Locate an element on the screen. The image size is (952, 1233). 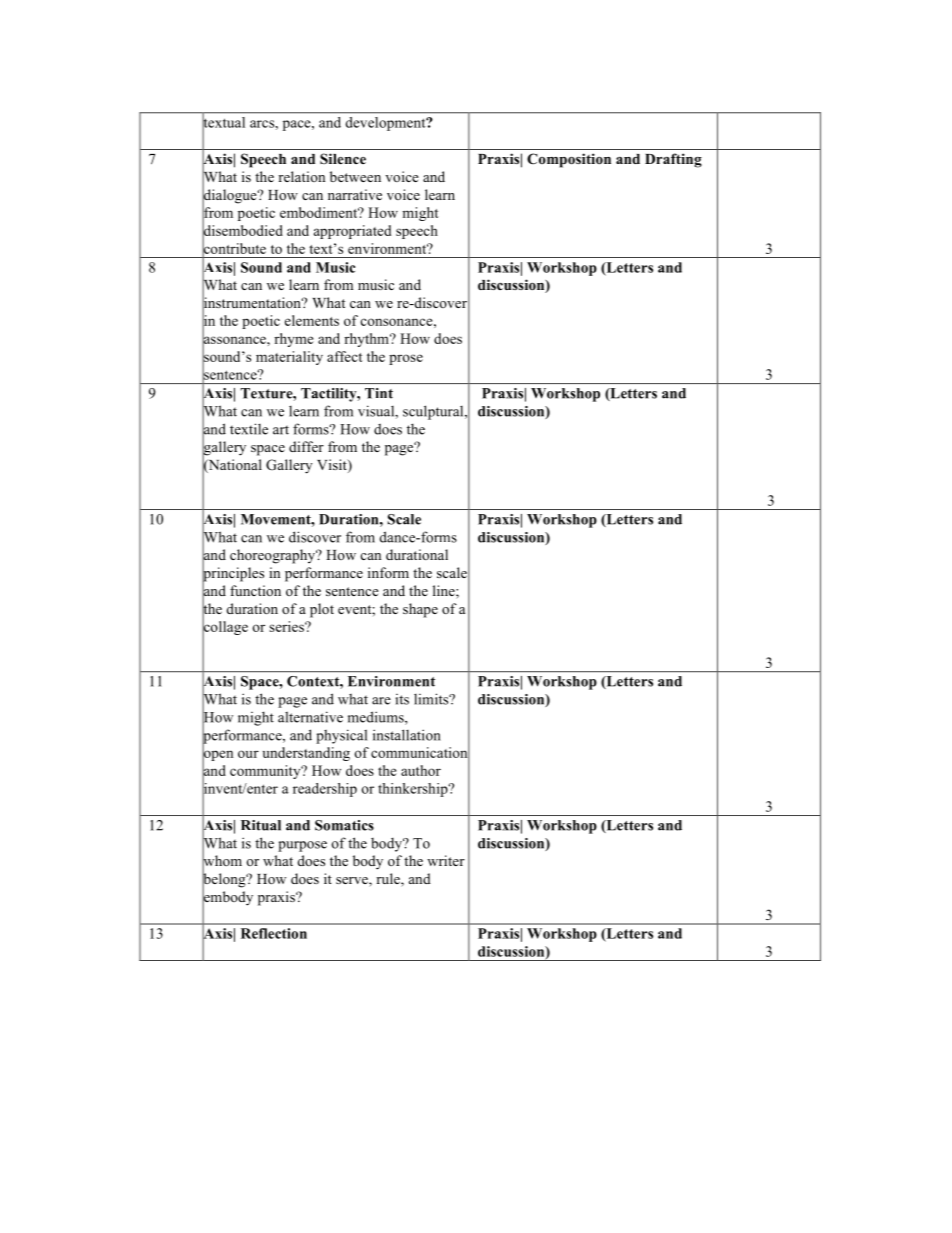
between is located at coordinates (355, 176).
